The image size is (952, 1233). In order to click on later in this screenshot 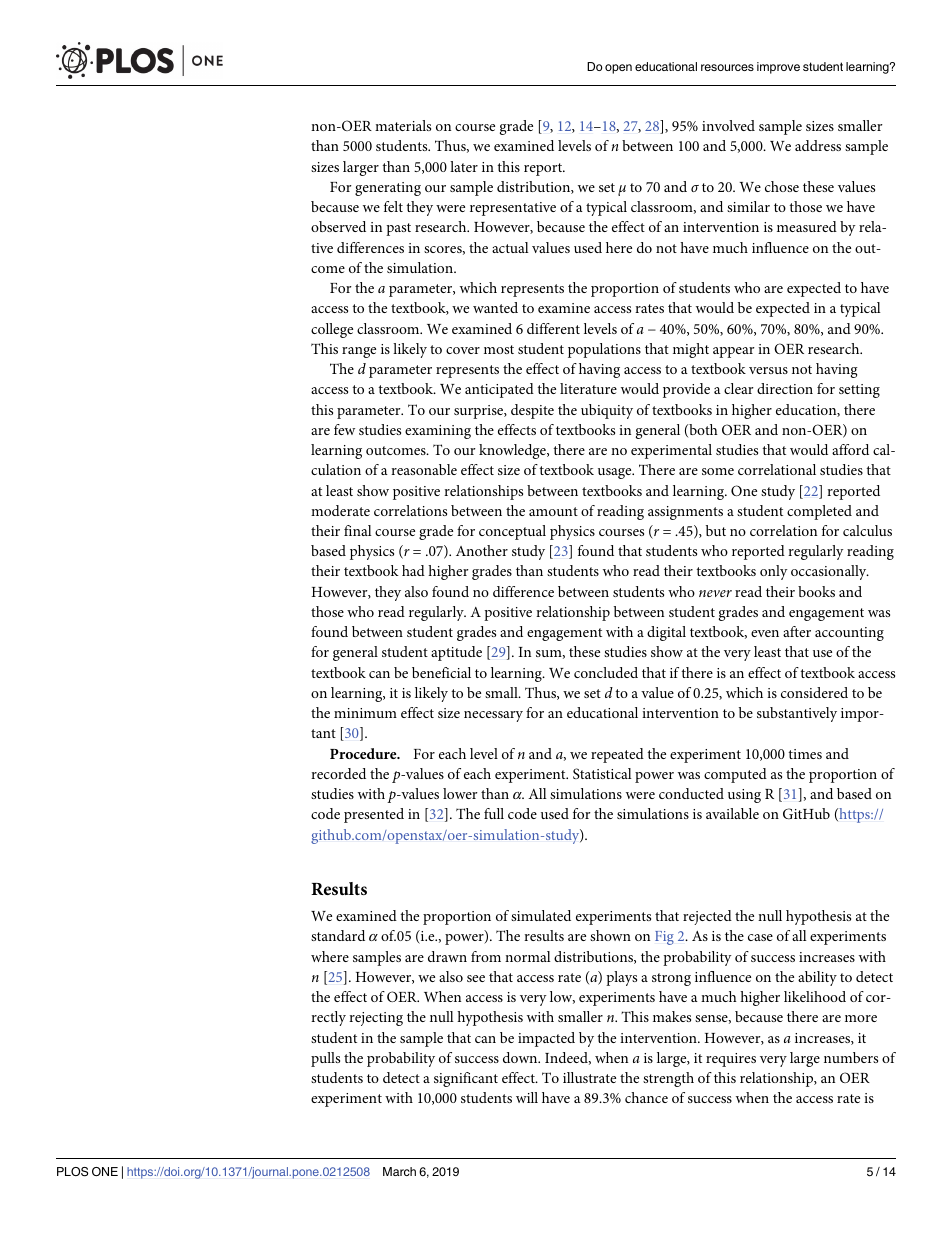, I will do `click(464, 166)`.
